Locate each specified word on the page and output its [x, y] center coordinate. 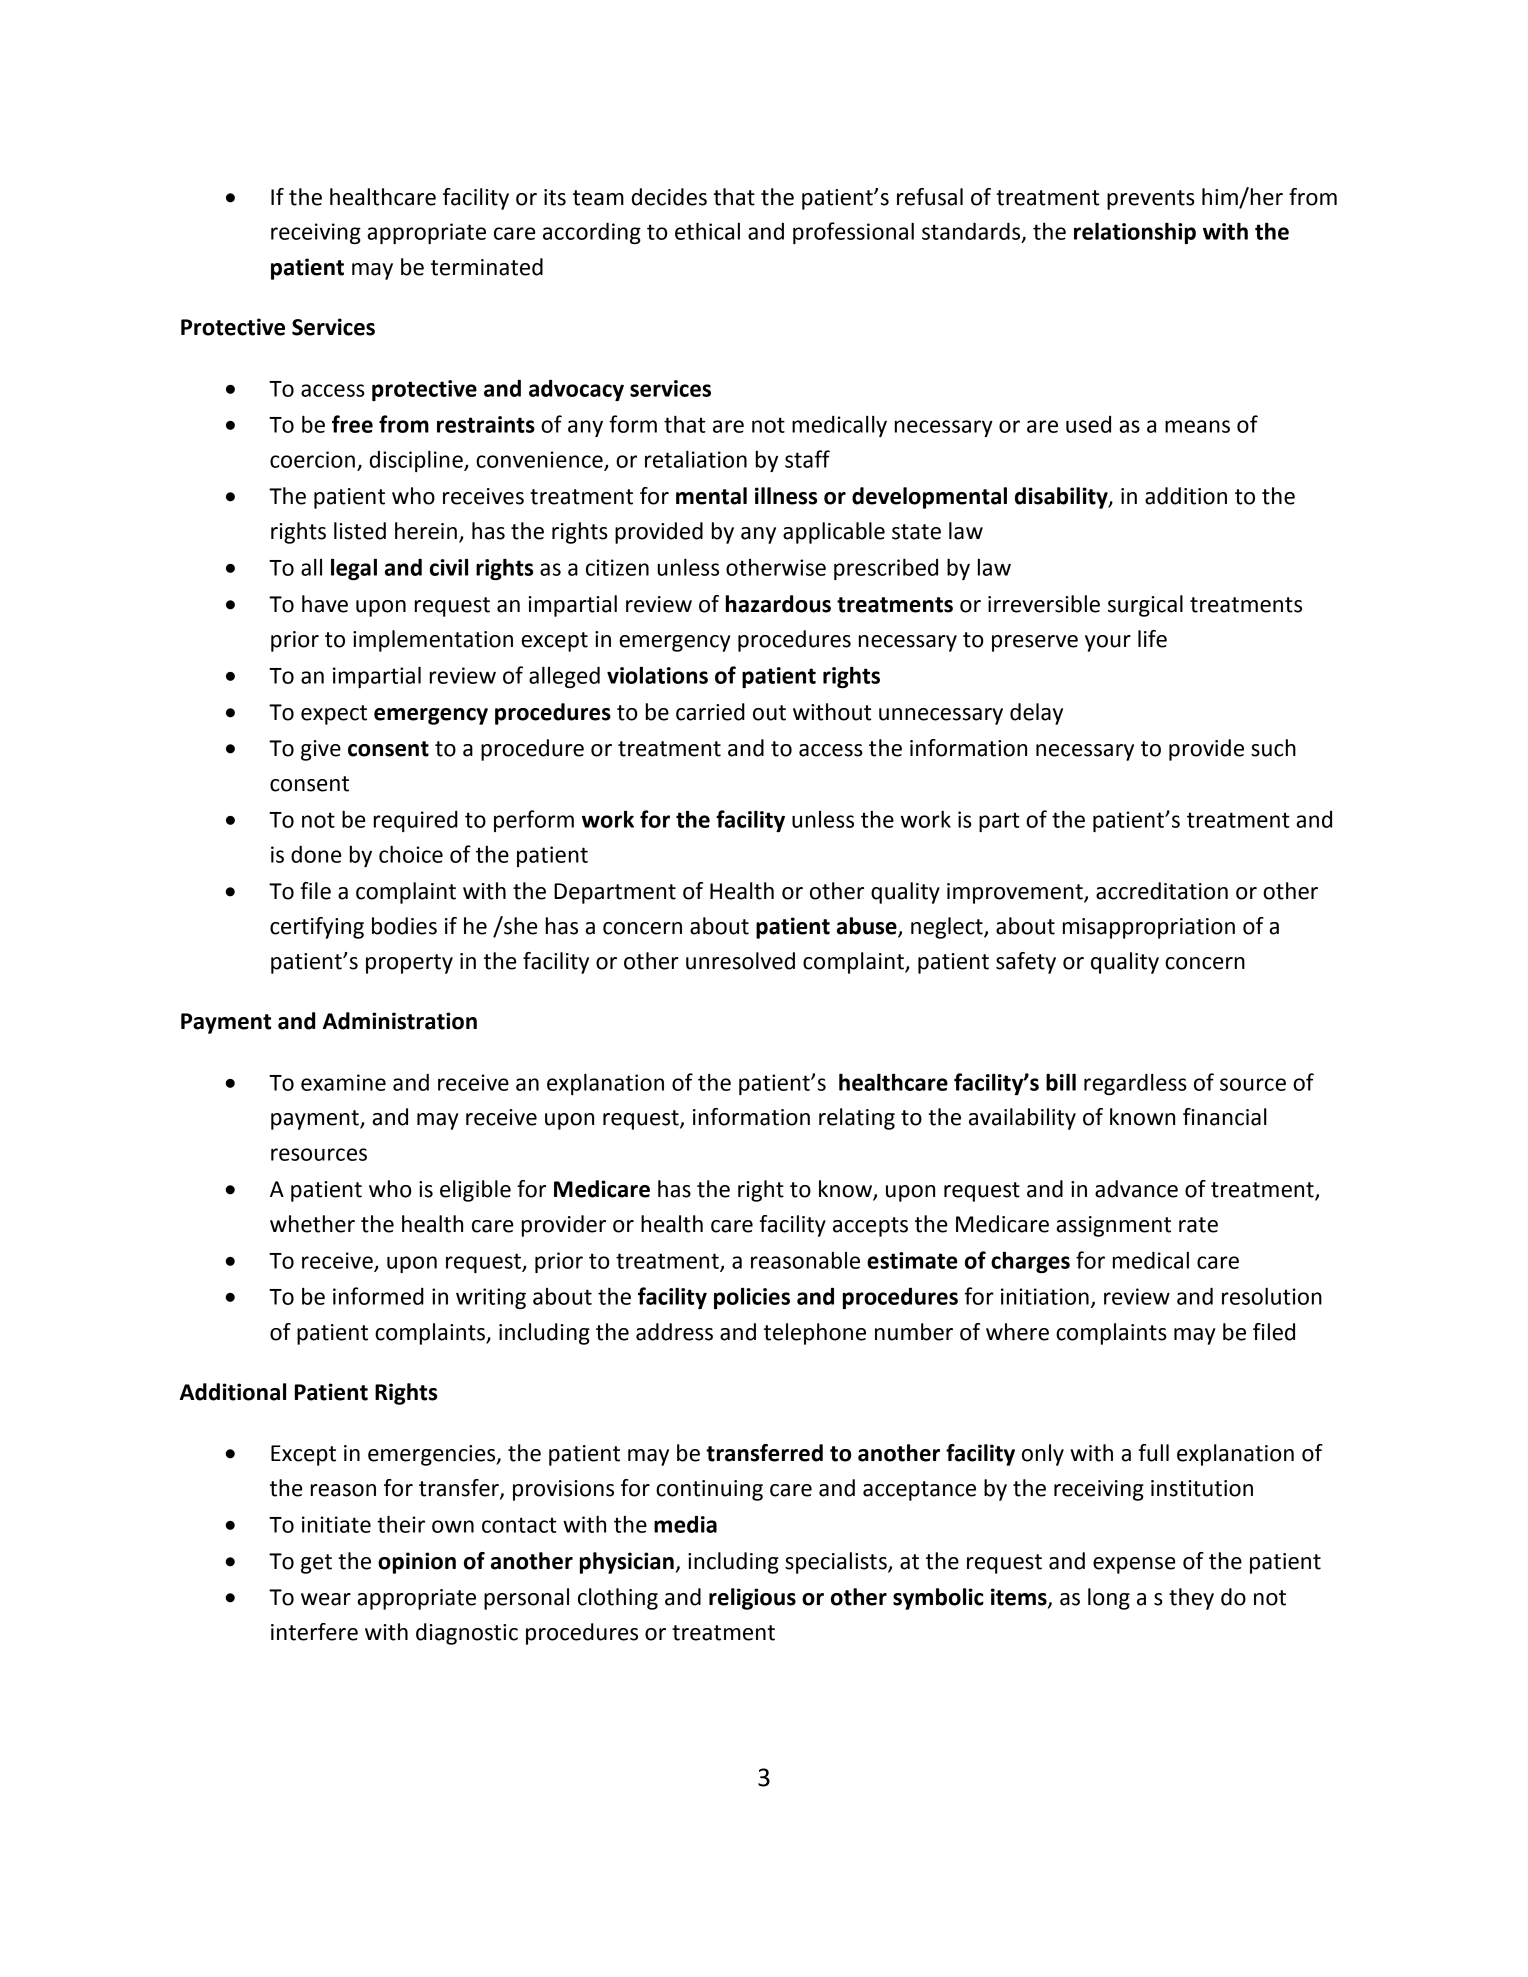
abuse [868, 927]
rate [1198, 1225]
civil [449, 567]
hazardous [778, 604]
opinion [417, 1563]
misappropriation [1149, 928]
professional [853, 233]
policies [752, 1298]
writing [491, 1298]
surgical [1145, 606]
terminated [487, 267]
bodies [404, 926]
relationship [1135, 233]
